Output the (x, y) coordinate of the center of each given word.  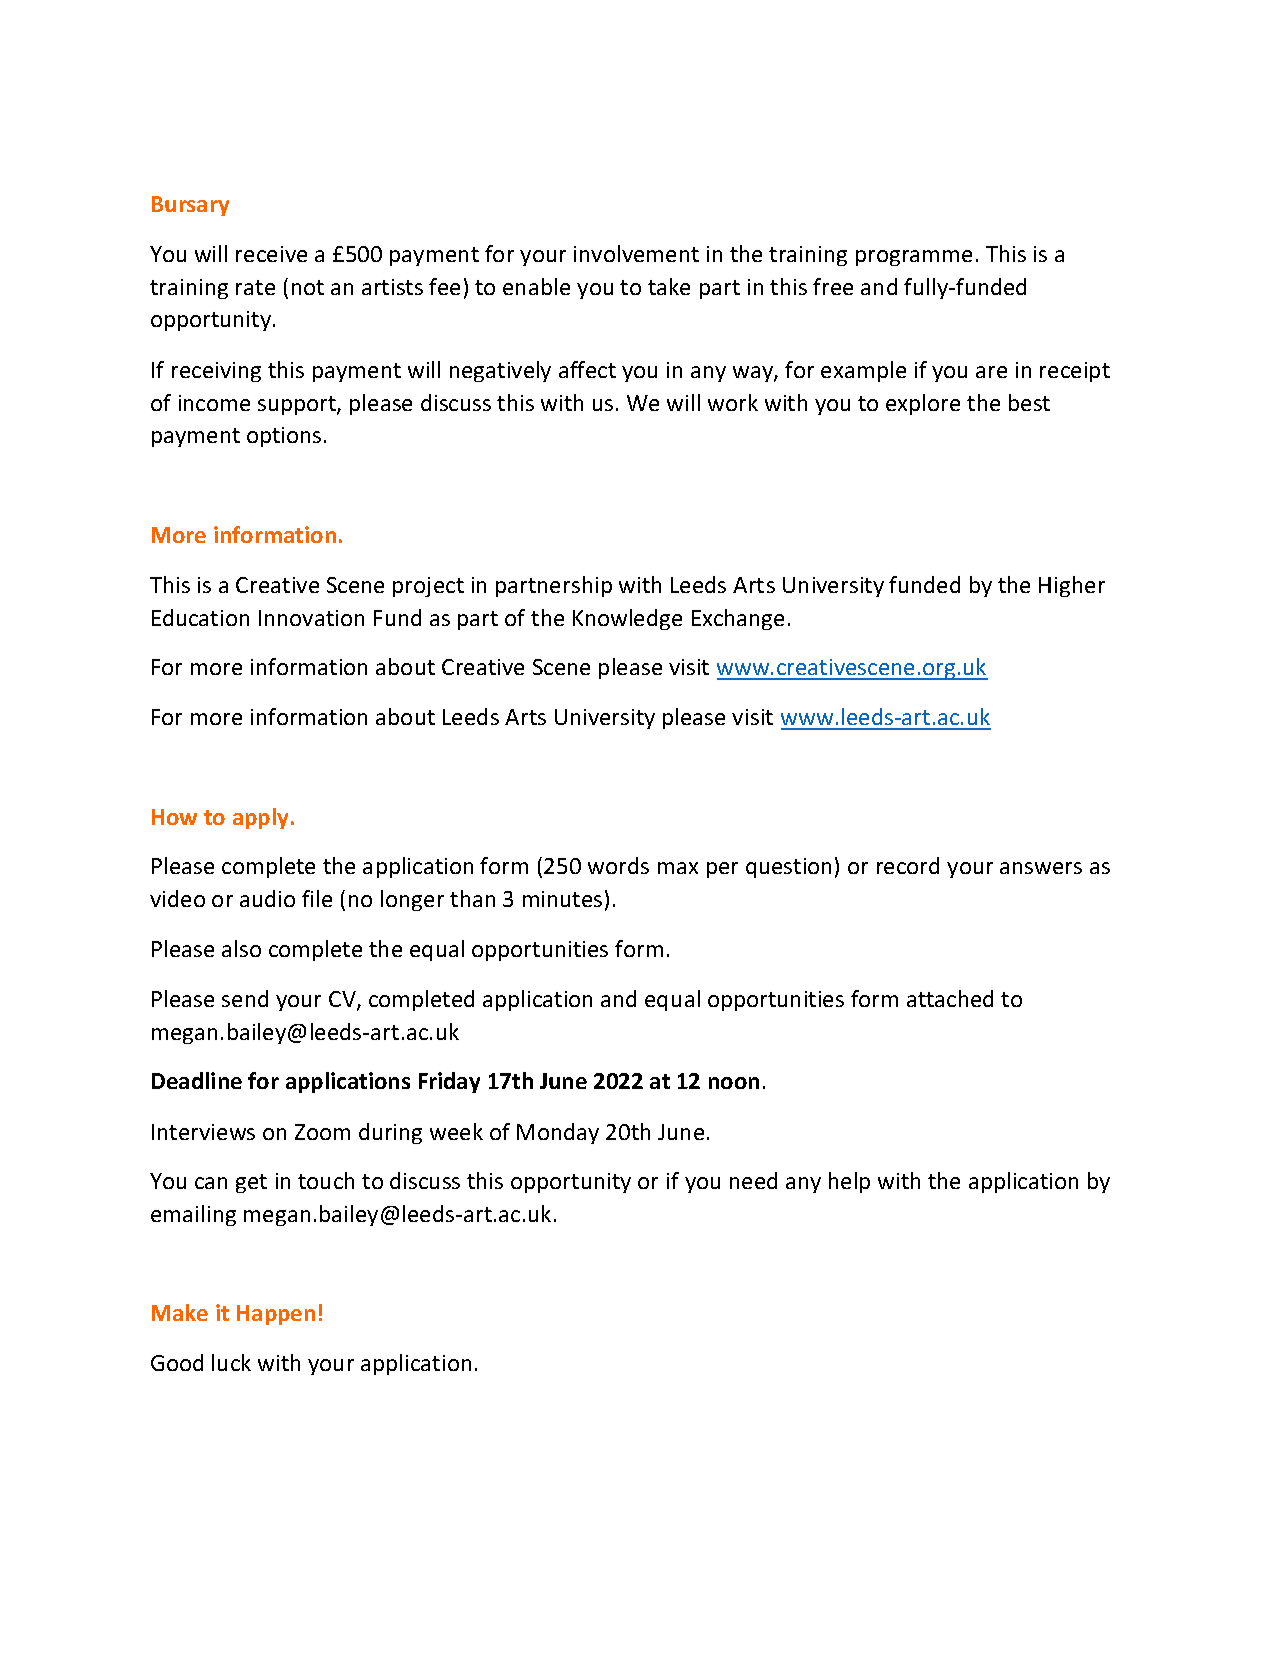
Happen (276, 1315)
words (618, 865)
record (908, 865)
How (174, 817)
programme (914, 258)
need (753, 1180)
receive (271, 254)
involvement (636, 253)
